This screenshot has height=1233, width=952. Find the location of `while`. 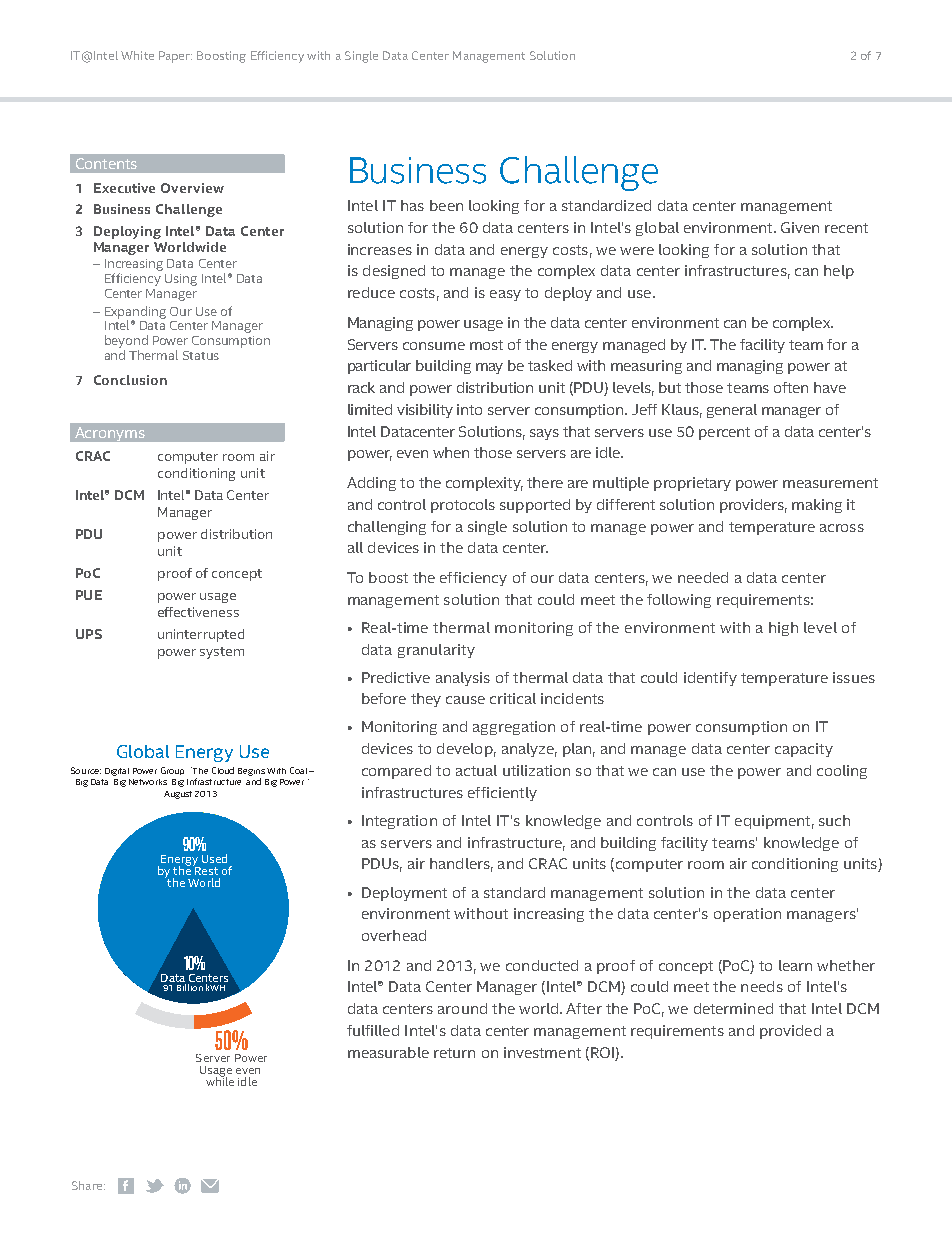

while is located at coordinates (220, 1080).
